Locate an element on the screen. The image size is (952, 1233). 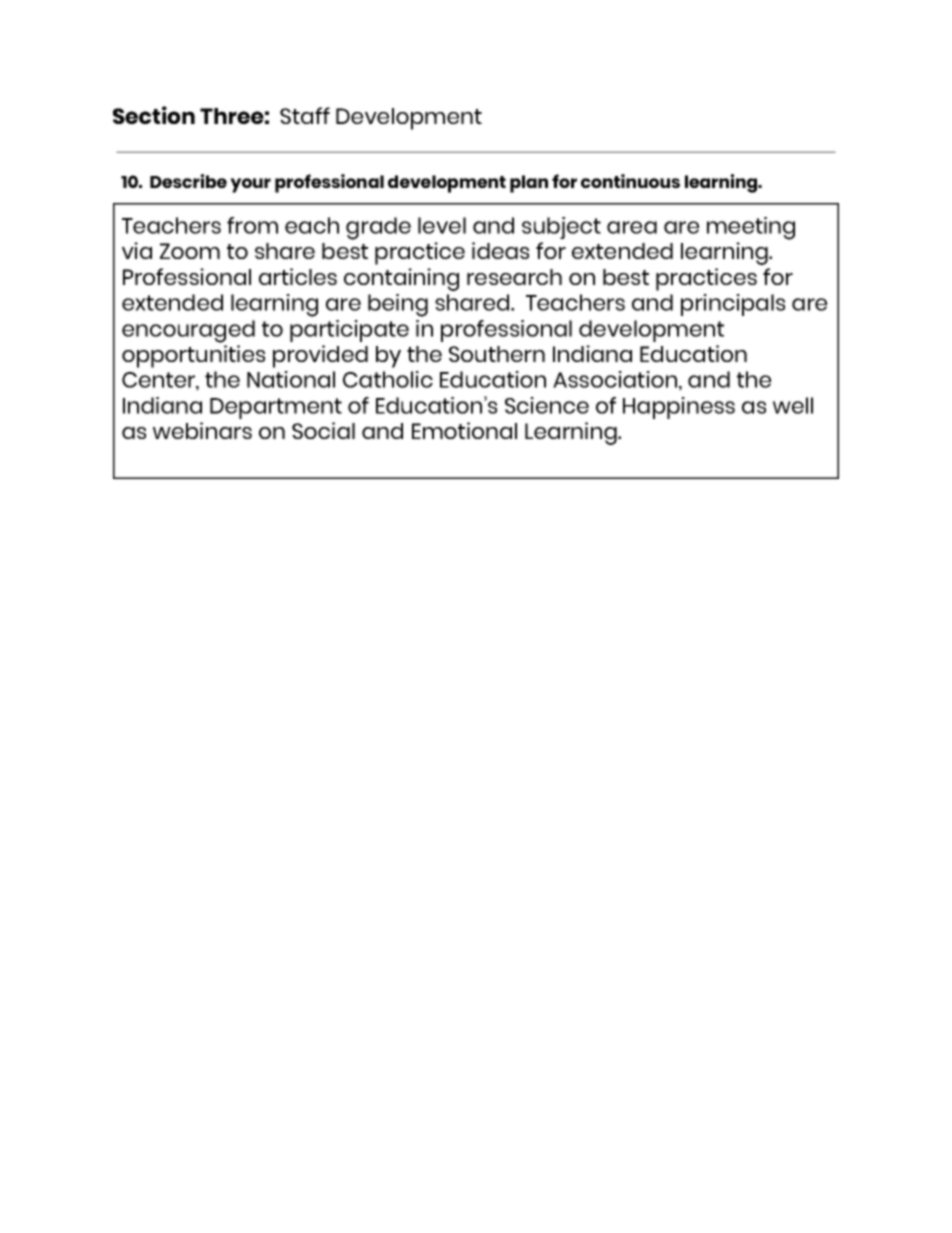
your is located at coordinates (250, 185).
